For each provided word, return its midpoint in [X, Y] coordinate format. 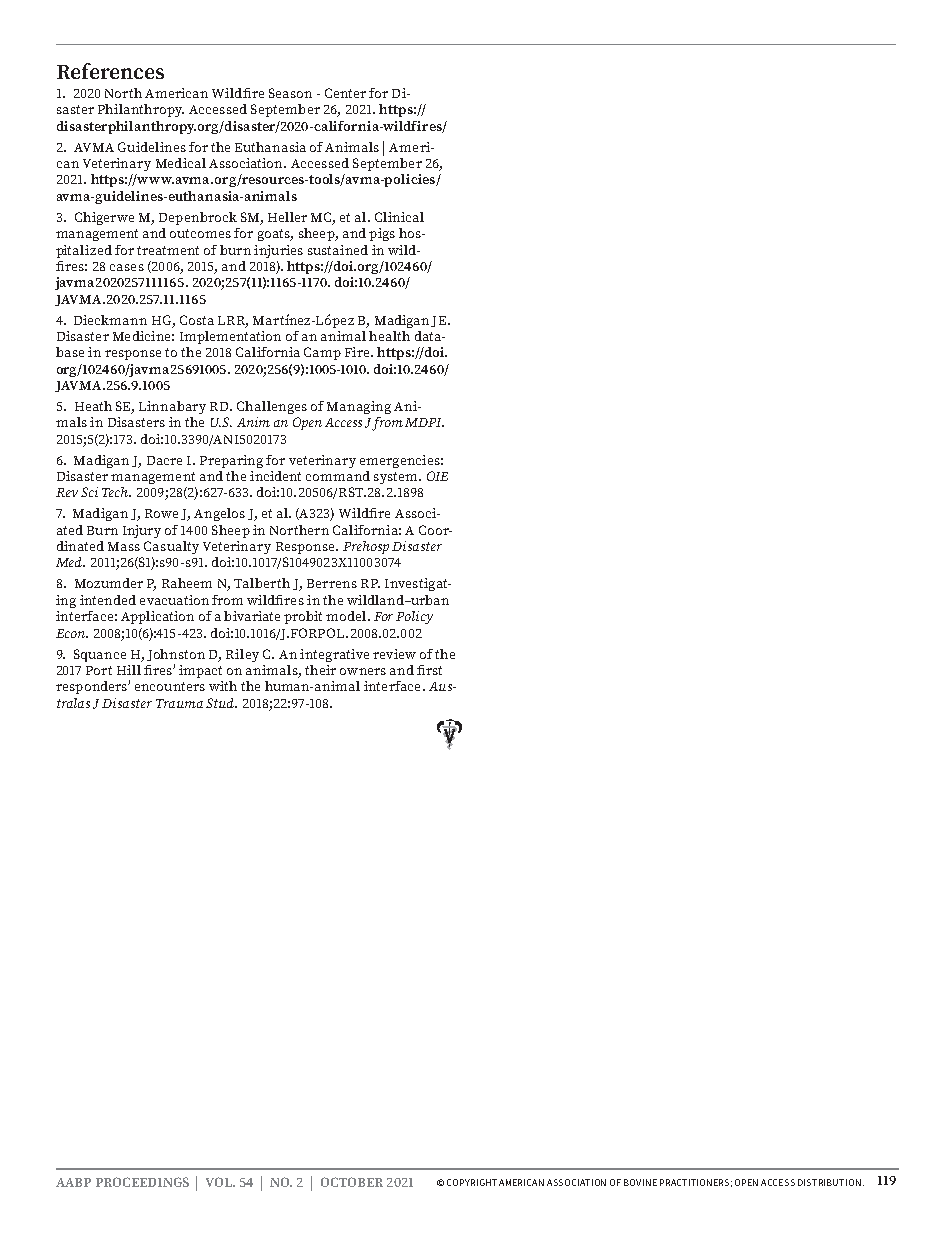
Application [157, 617]
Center [345, 93]
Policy [414, 617]
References [110, 71]
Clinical [399, 217]
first [429, 670]
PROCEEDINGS [142, 1182]
